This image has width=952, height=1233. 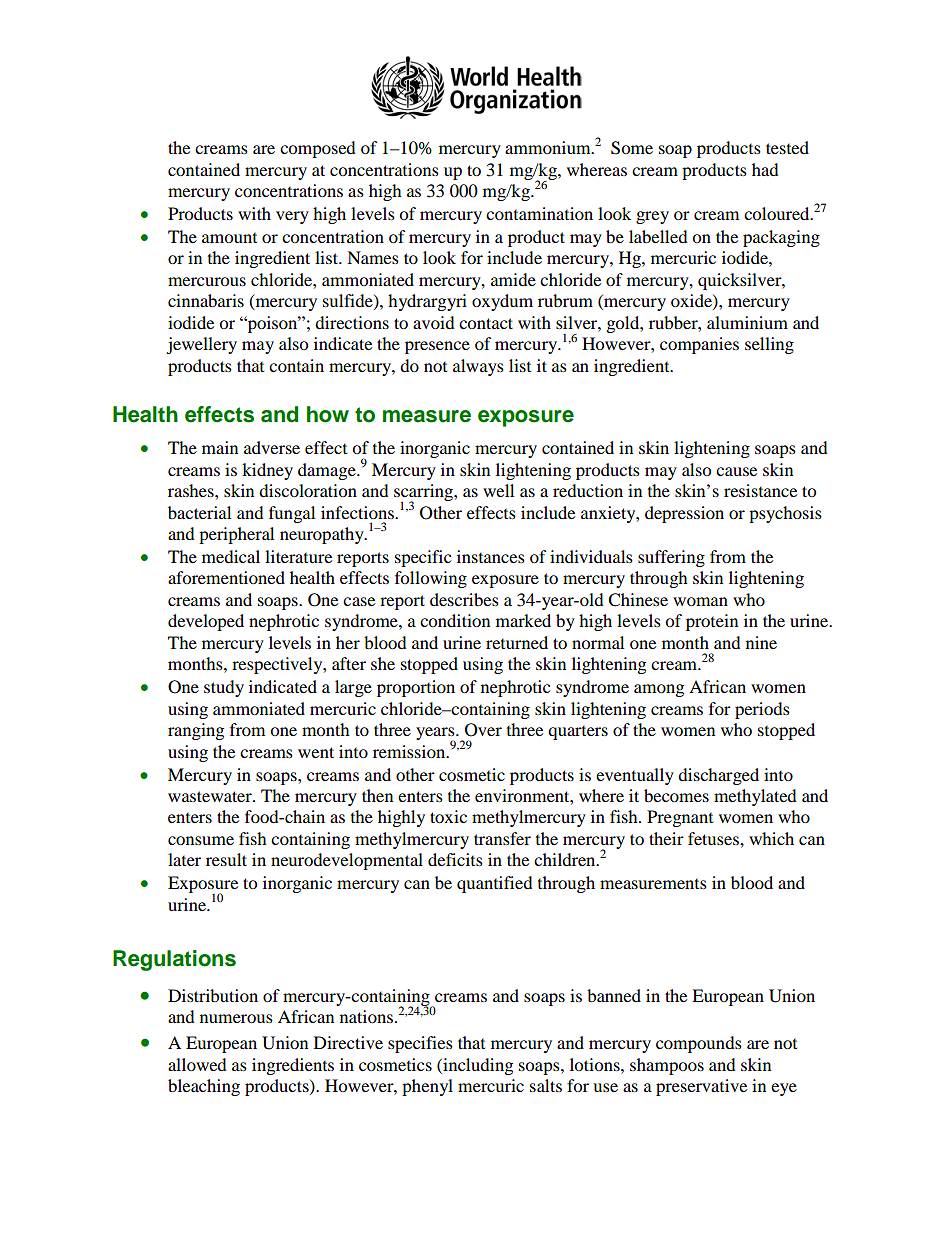 What do you see at coordinates (206, 622) in the image?
I see `developed` at bounding box center [206, 622].
